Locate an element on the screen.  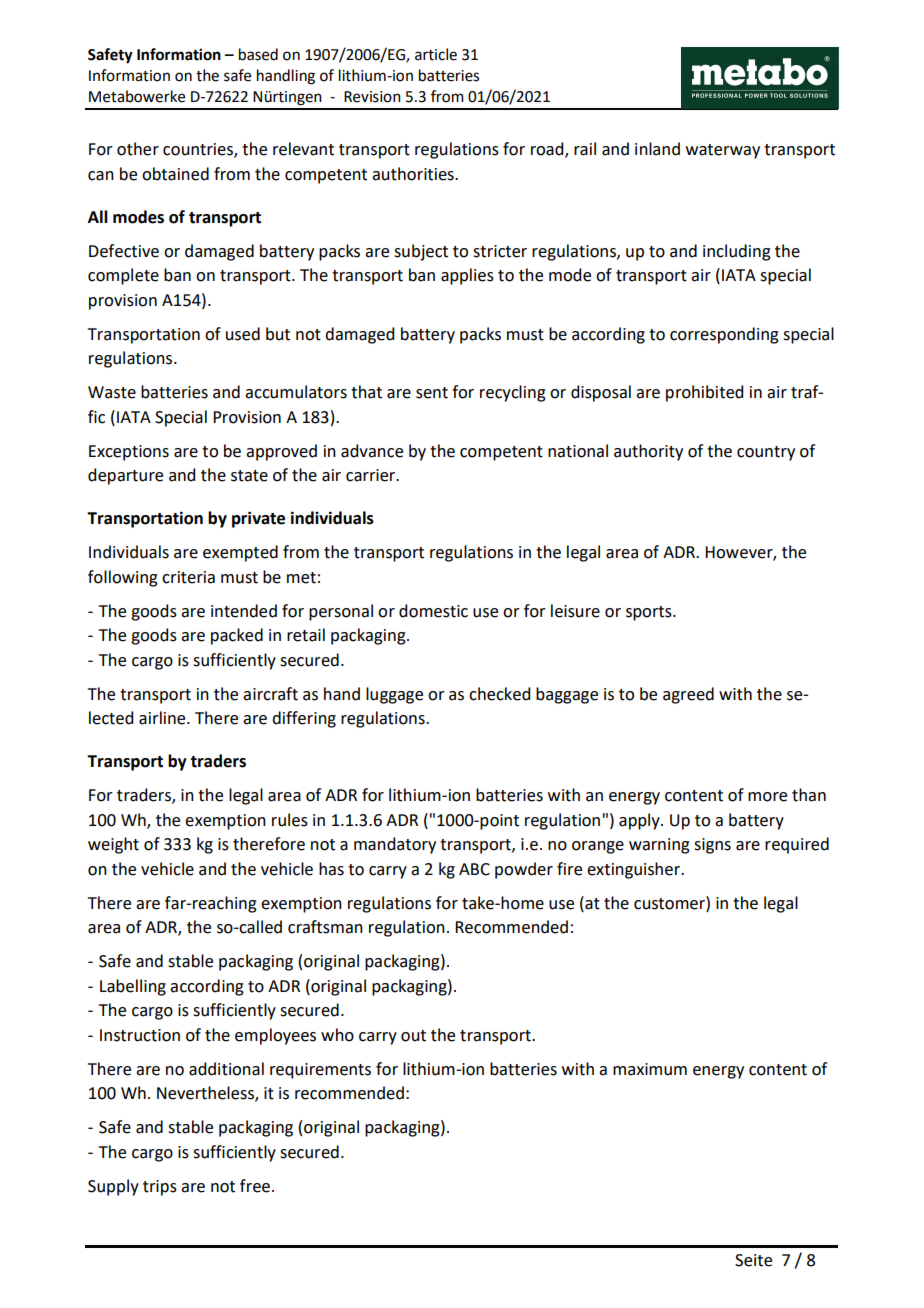
Seite is located at coordinates (753, 1260).
